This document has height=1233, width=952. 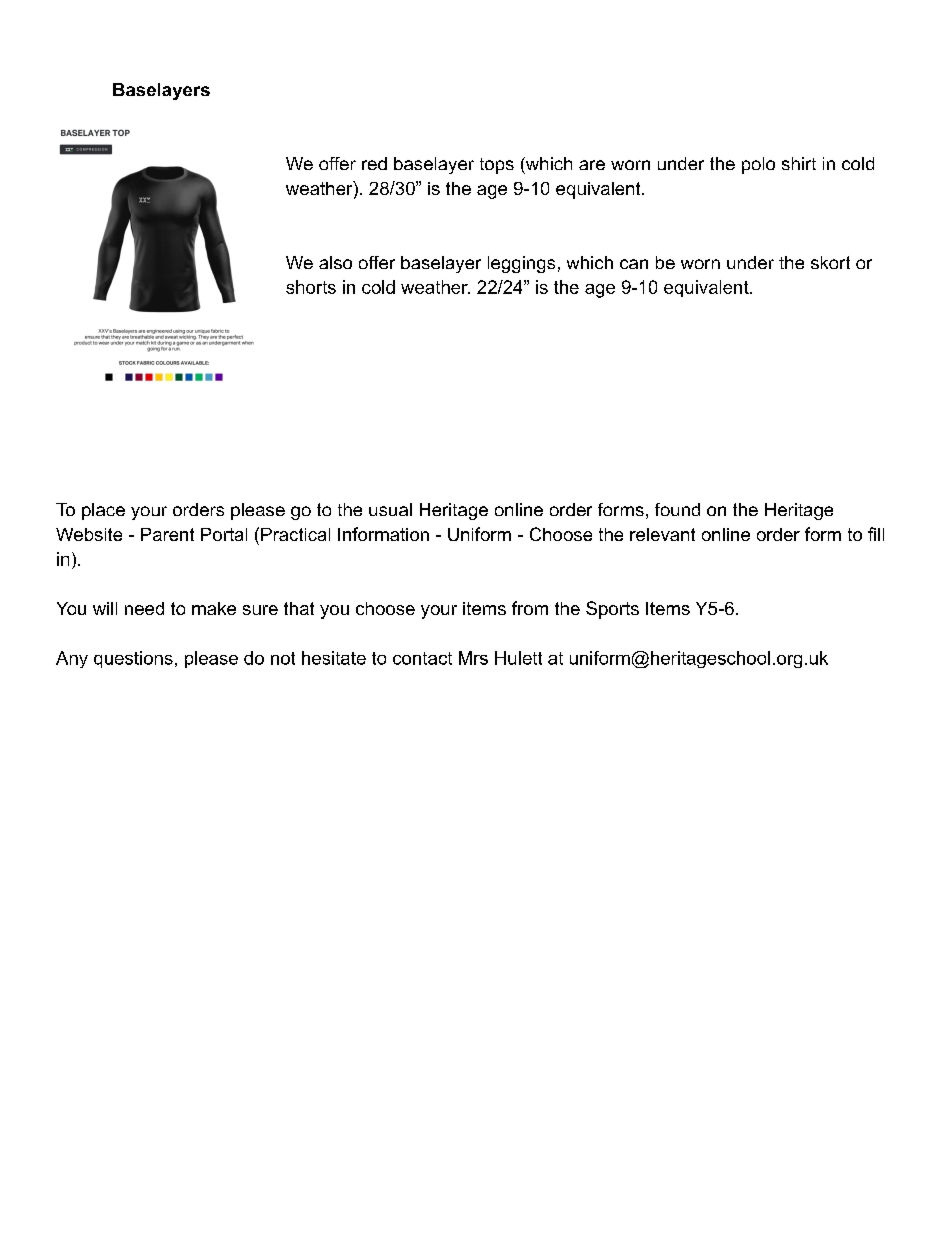 What do you see at coordinates (311, 287) in the document?
I see `shorts` at bounding box center [311, 287].
